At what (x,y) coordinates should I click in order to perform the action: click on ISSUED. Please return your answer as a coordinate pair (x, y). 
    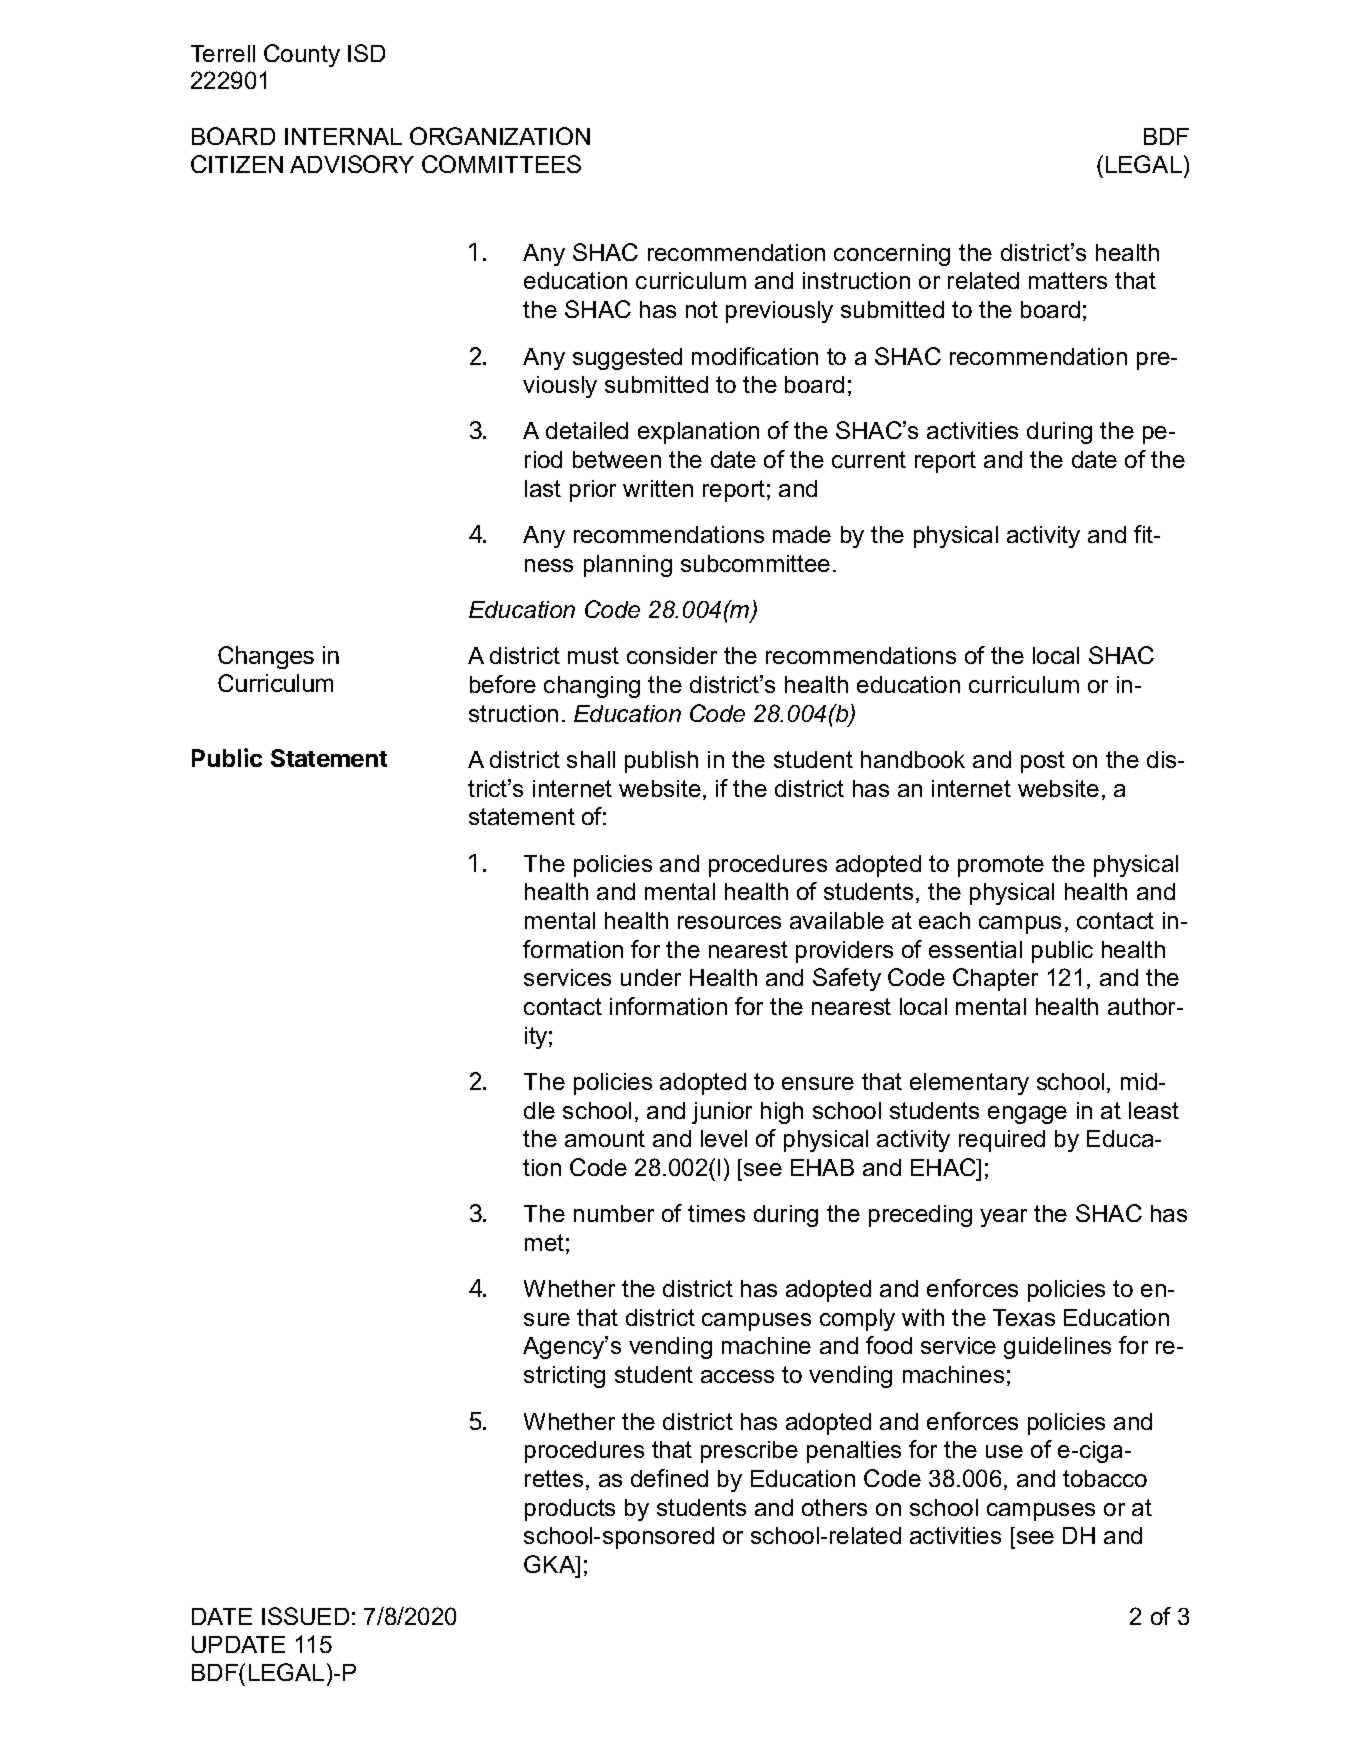
    Looking at the image, I should click on (305, 1616).
